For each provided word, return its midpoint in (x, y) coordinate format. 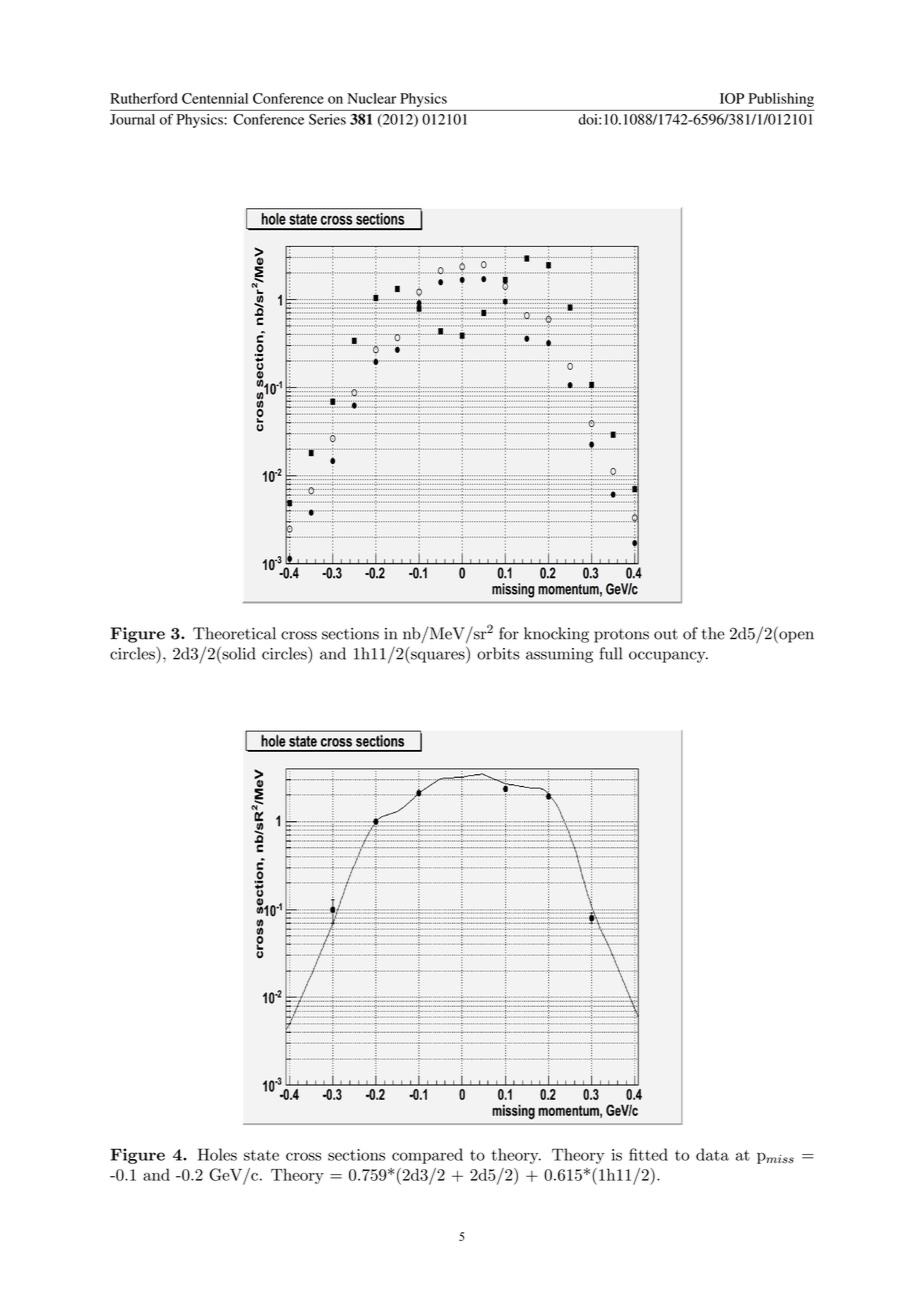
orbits (498, 653)
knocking (556, 635)
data (712, 1154)
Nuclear (371, 98)
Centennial (215, 98)
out (666, 634)
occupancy (668, 657)
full (611, 653)
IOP (732, 98)
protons (621, 636)
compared (427, 1156)
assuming (559, 655)
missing (513, 590)
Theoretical (234, 633)
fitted (648, 1154)
